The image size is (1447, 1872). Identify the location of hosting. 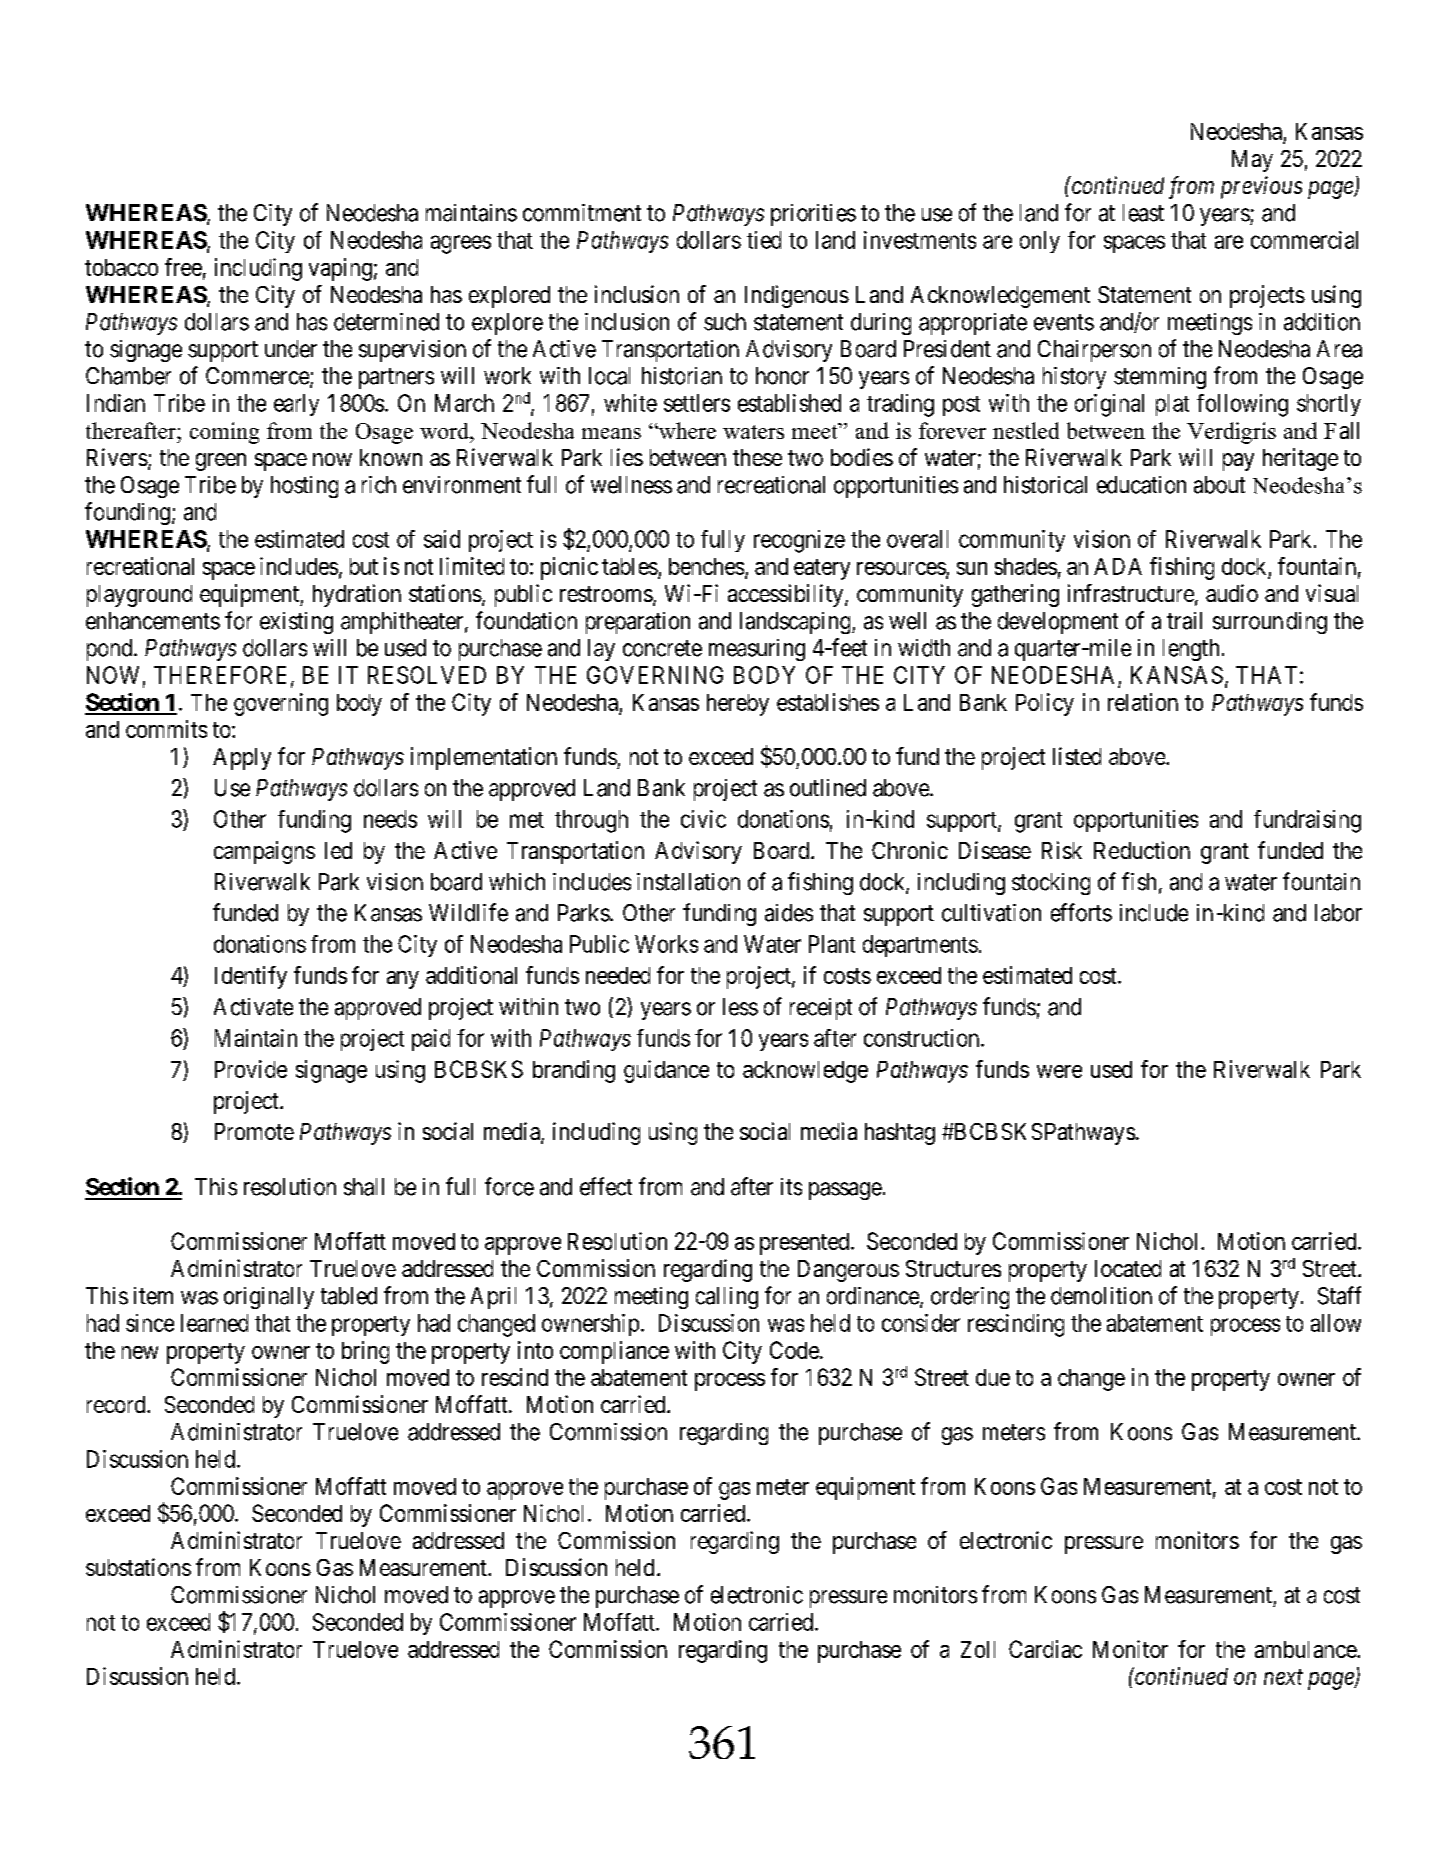
(304, 487).
